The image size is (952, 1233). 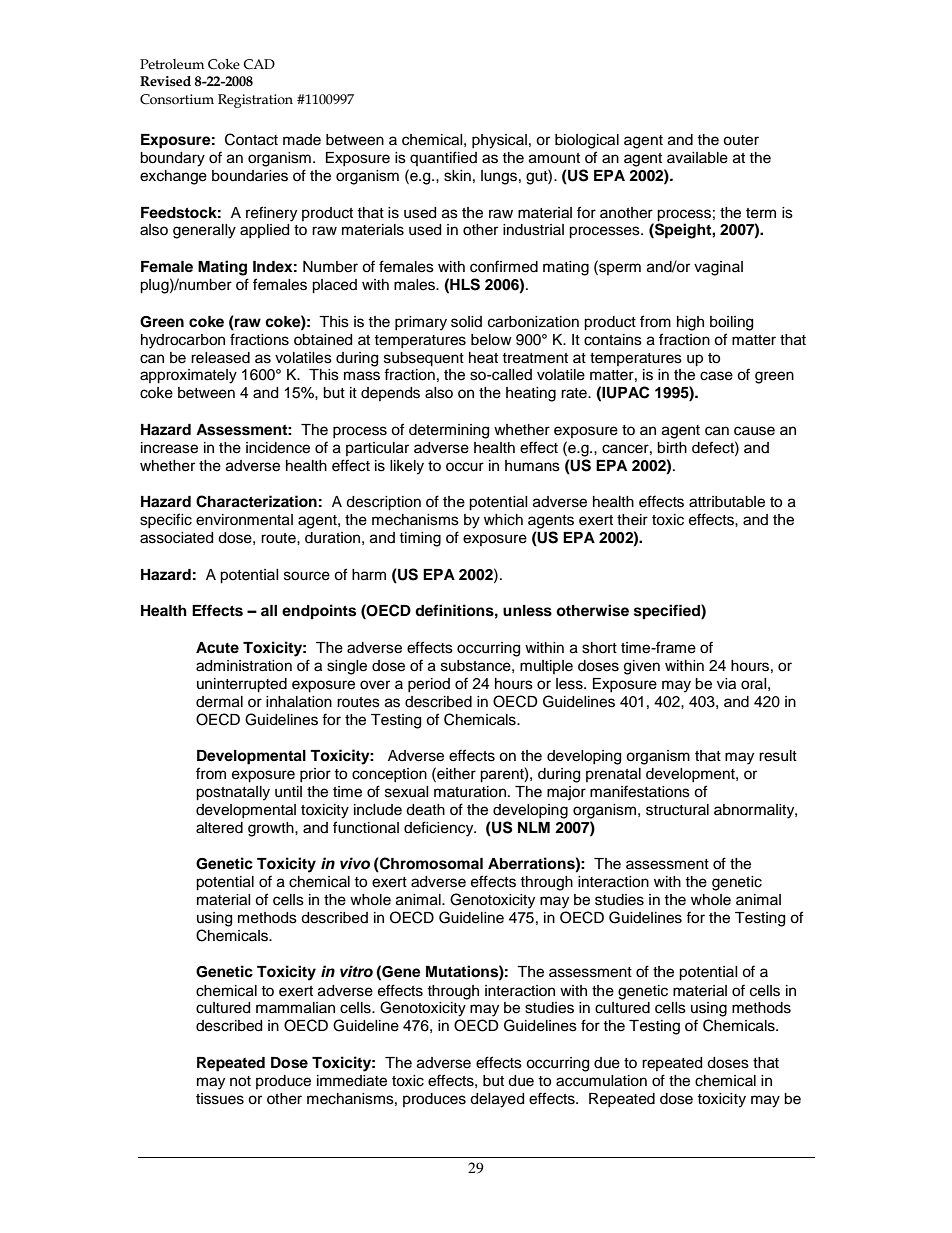 I want to click on tissues, so click(x=220, y=1099).
